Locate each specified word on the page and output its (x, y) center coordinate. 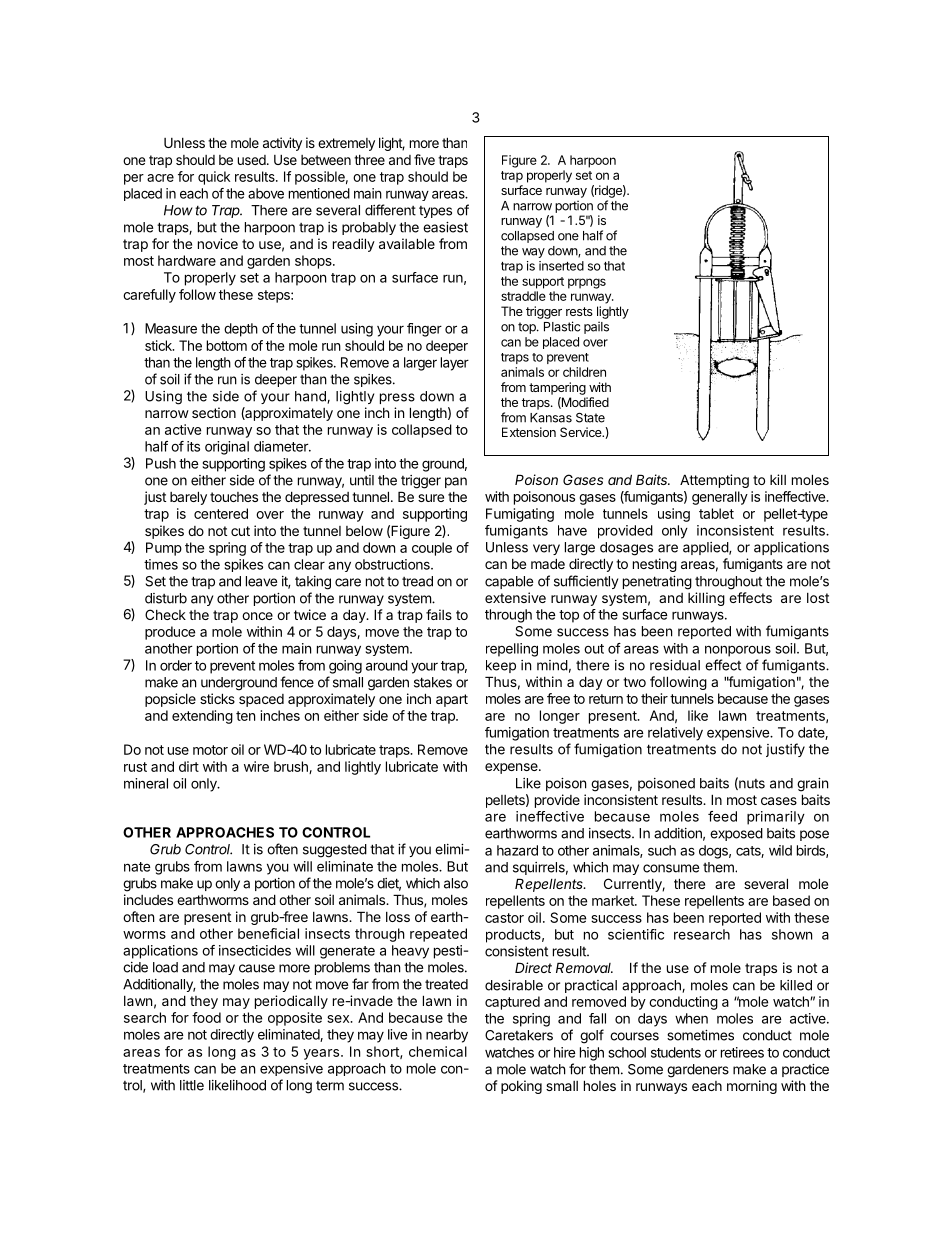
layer (454, 364)
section (214, 412)
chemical (438, 1051)
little (192, 1085)
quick (214, 178)
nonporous (738, 651)
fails (439, 614)
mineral (146, 783)
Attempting (714, 481)
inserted (561, 266)
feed (722, 816)
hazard (517, 850)
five (424, 159)
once (257, 616)
